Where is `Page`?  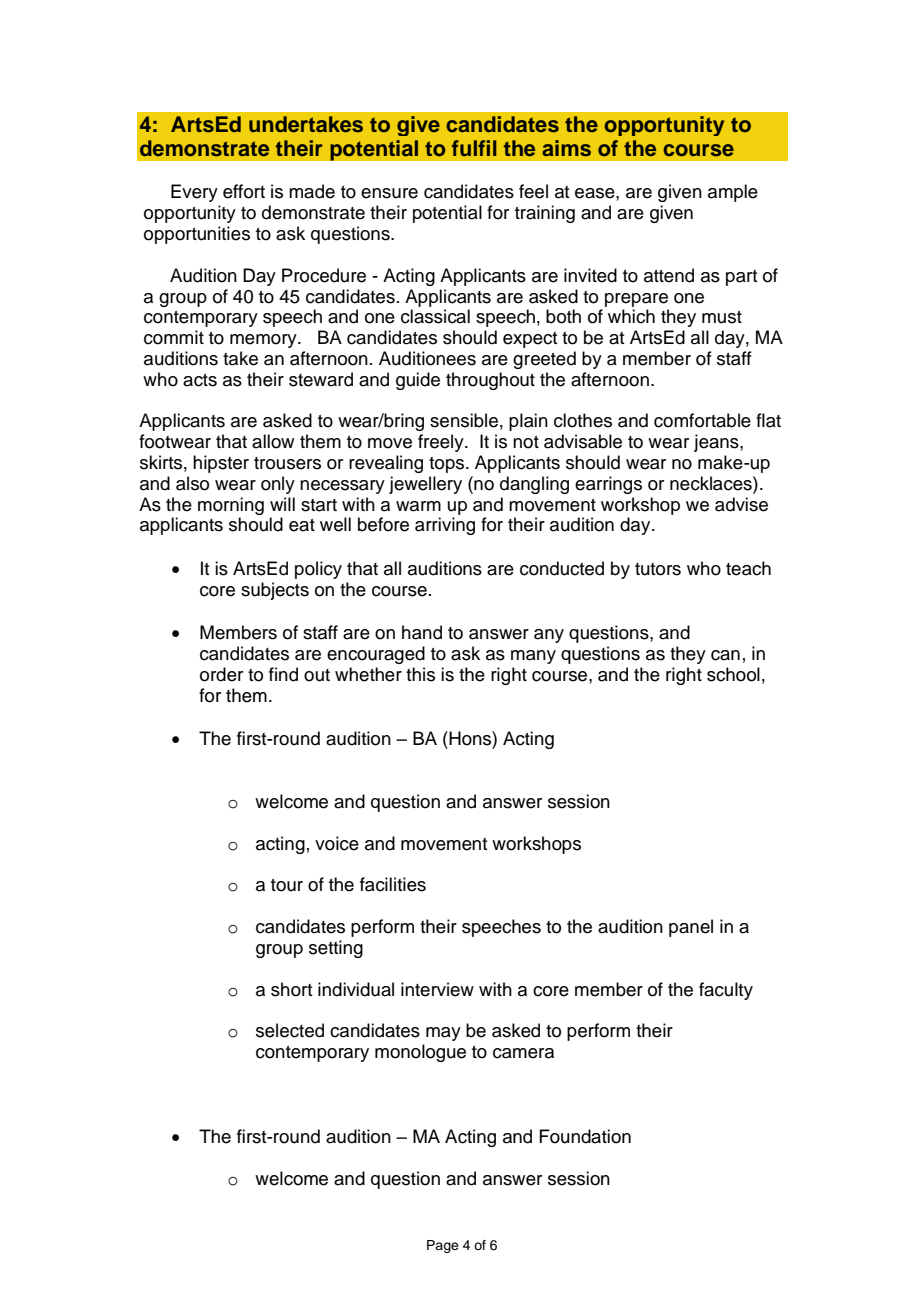 Page is located at coordinates (443, 1246).
